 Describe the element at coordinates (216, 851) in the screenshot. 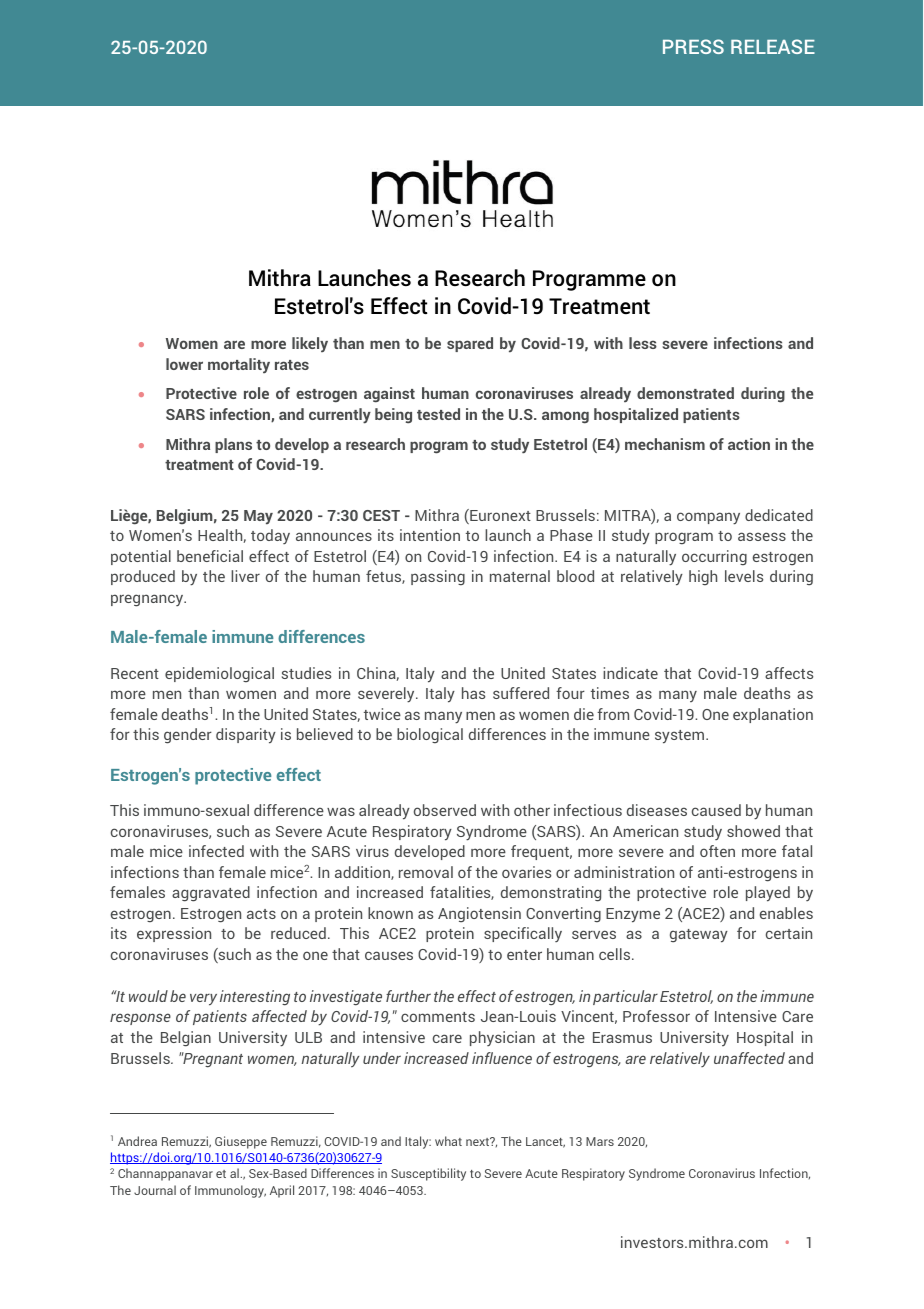

I see `infected` at that location.
